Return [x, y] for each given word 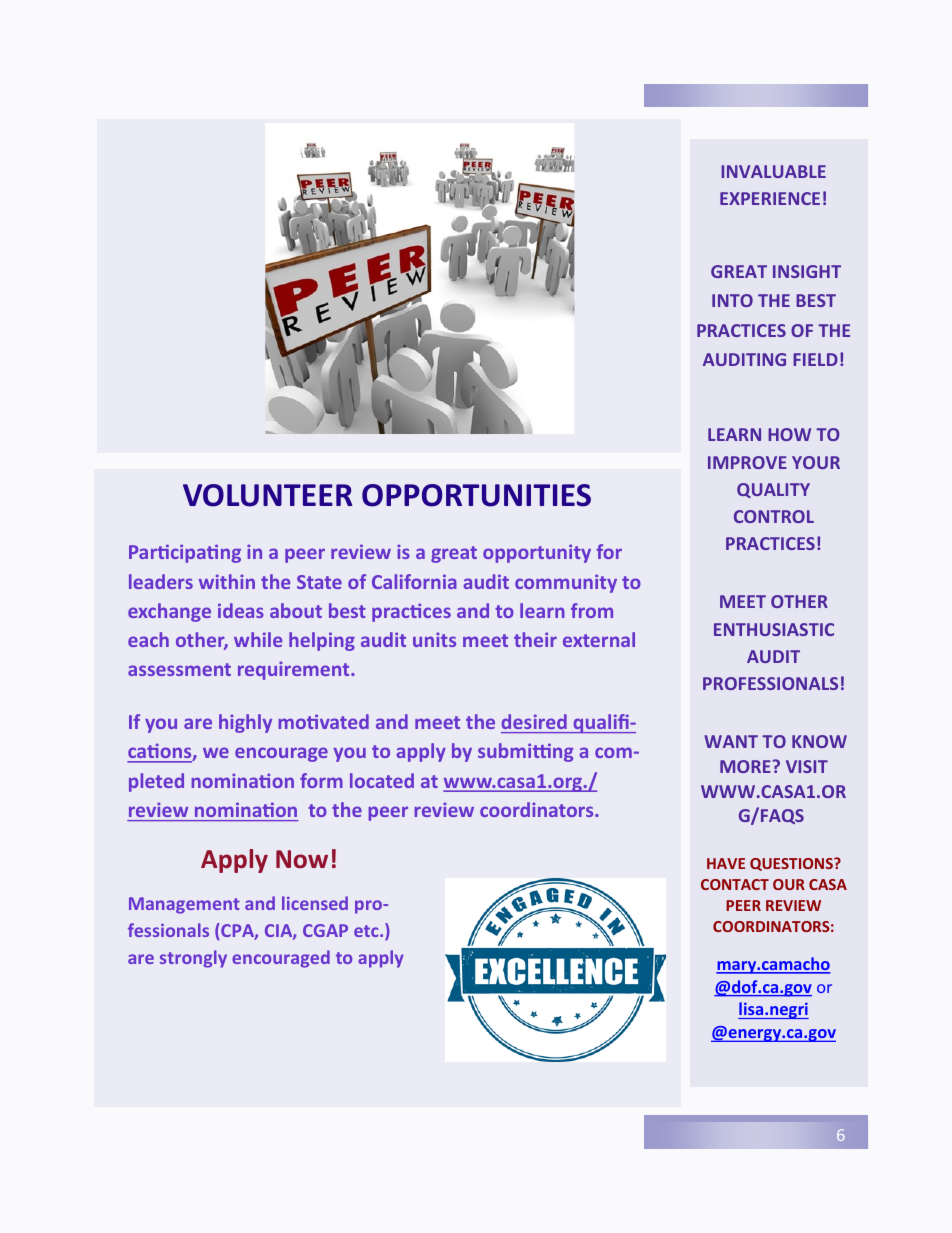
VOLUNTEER [267, 495]
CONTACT [735, 884]
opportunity [537, 553]
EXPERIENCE [770, 198]
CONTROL [774, 516]
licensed [315, 903]
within [227, 581]
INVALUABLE [773, 171]
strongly [193, 959]
